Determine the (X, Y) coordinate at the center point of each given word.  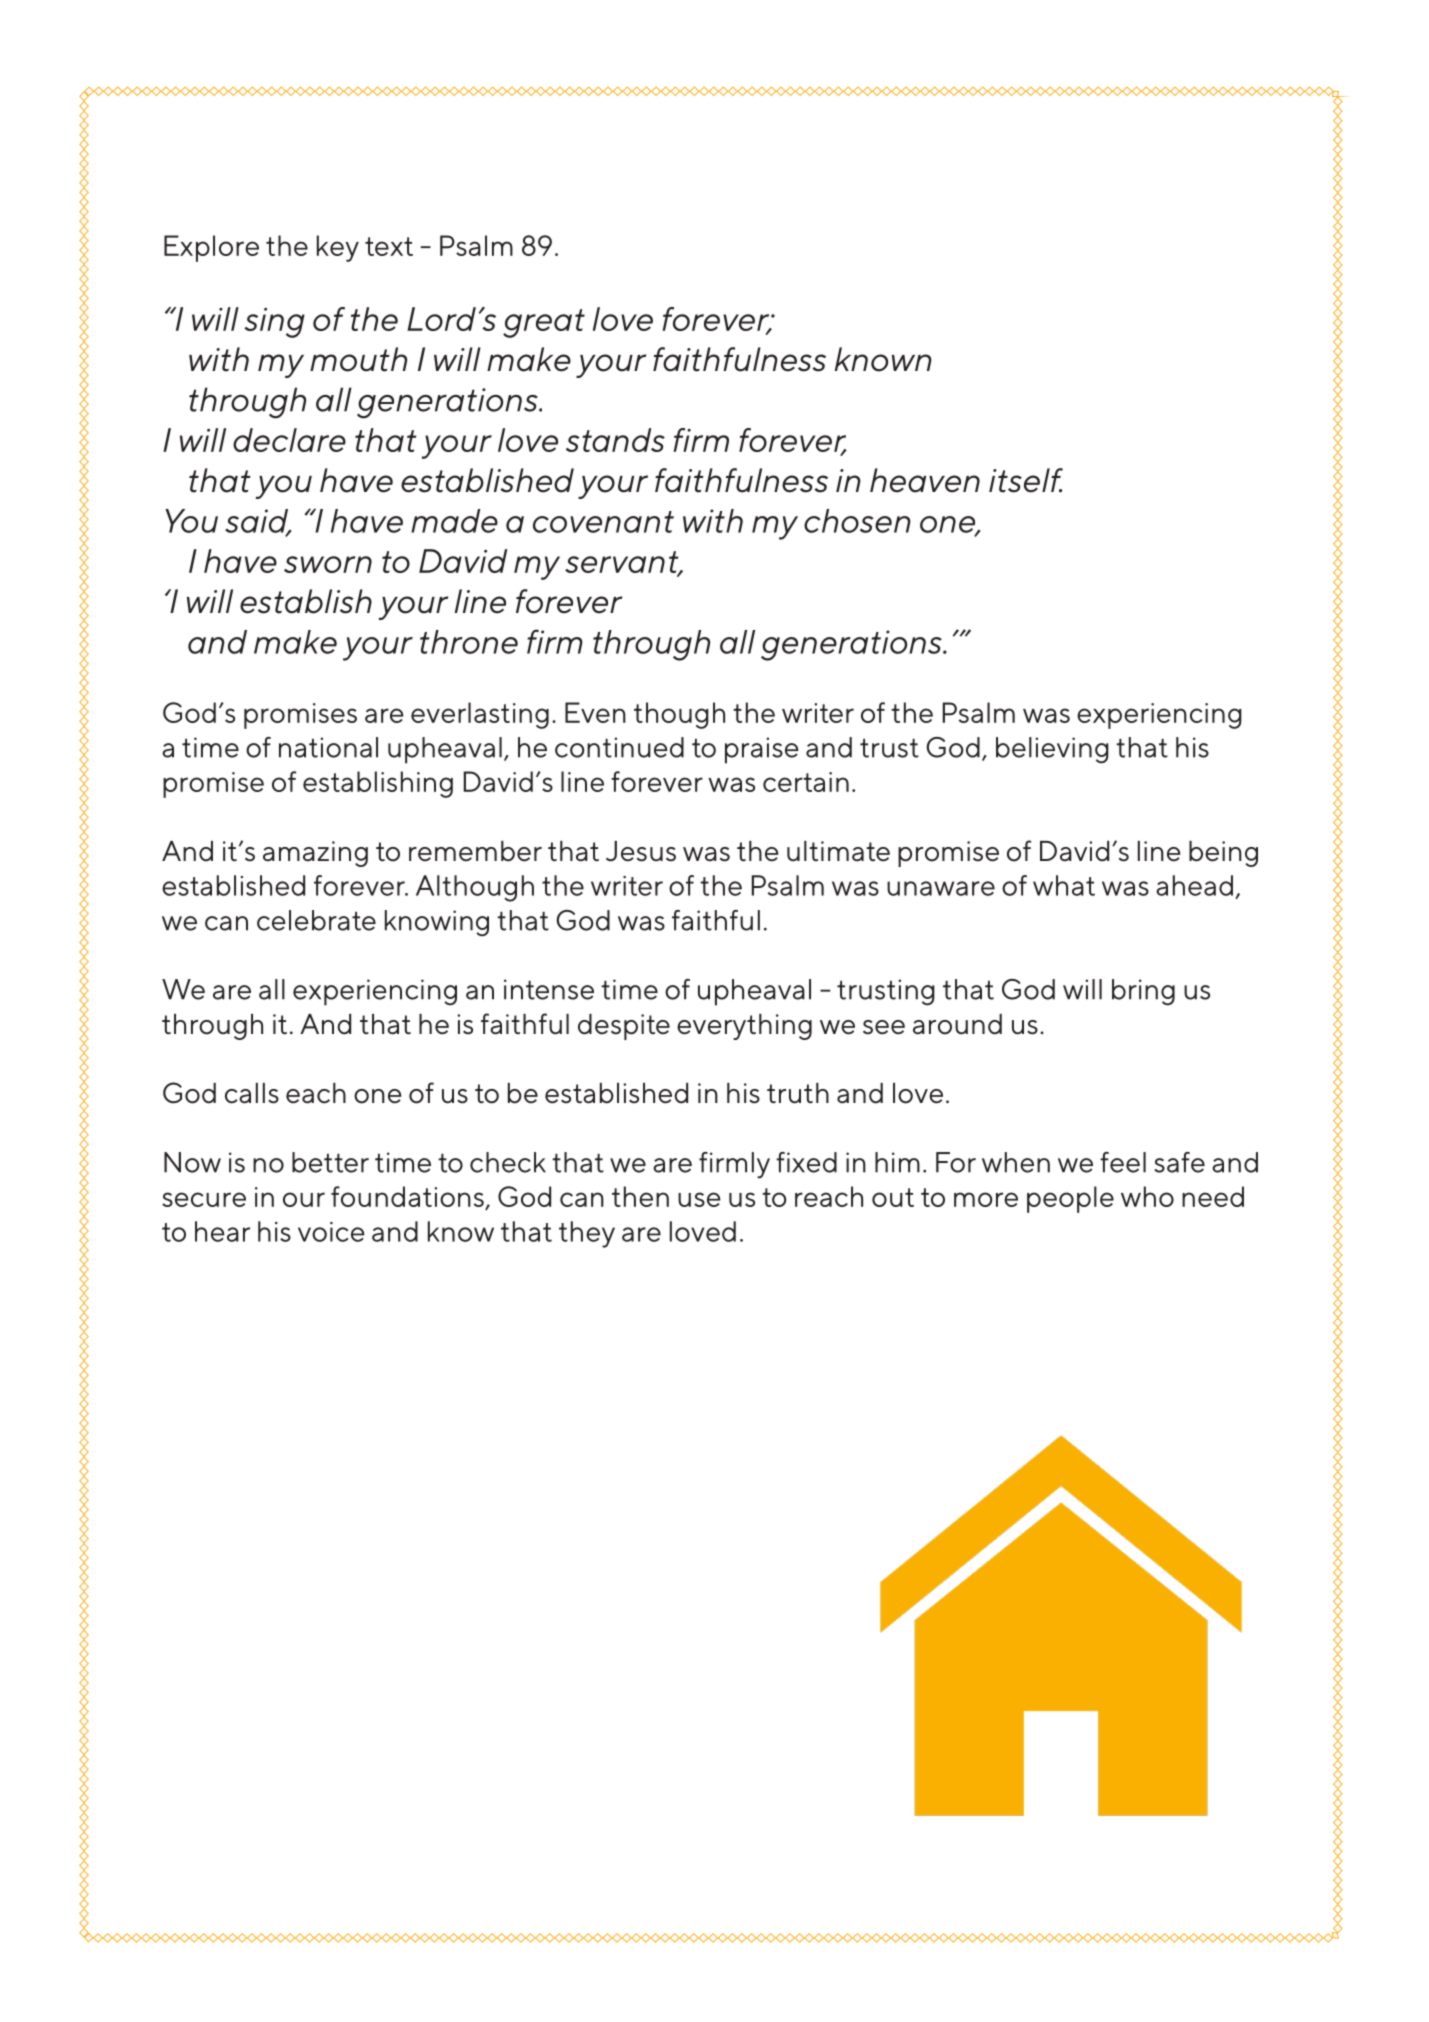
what (1064, 885)
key (338, 248)
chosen (857, 521)
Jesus (641, 851)
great (544, 323)
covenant (603, 522)
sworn (328, 564)
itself (1026, 480)
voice (331, 1232)
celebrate (316, 920)
